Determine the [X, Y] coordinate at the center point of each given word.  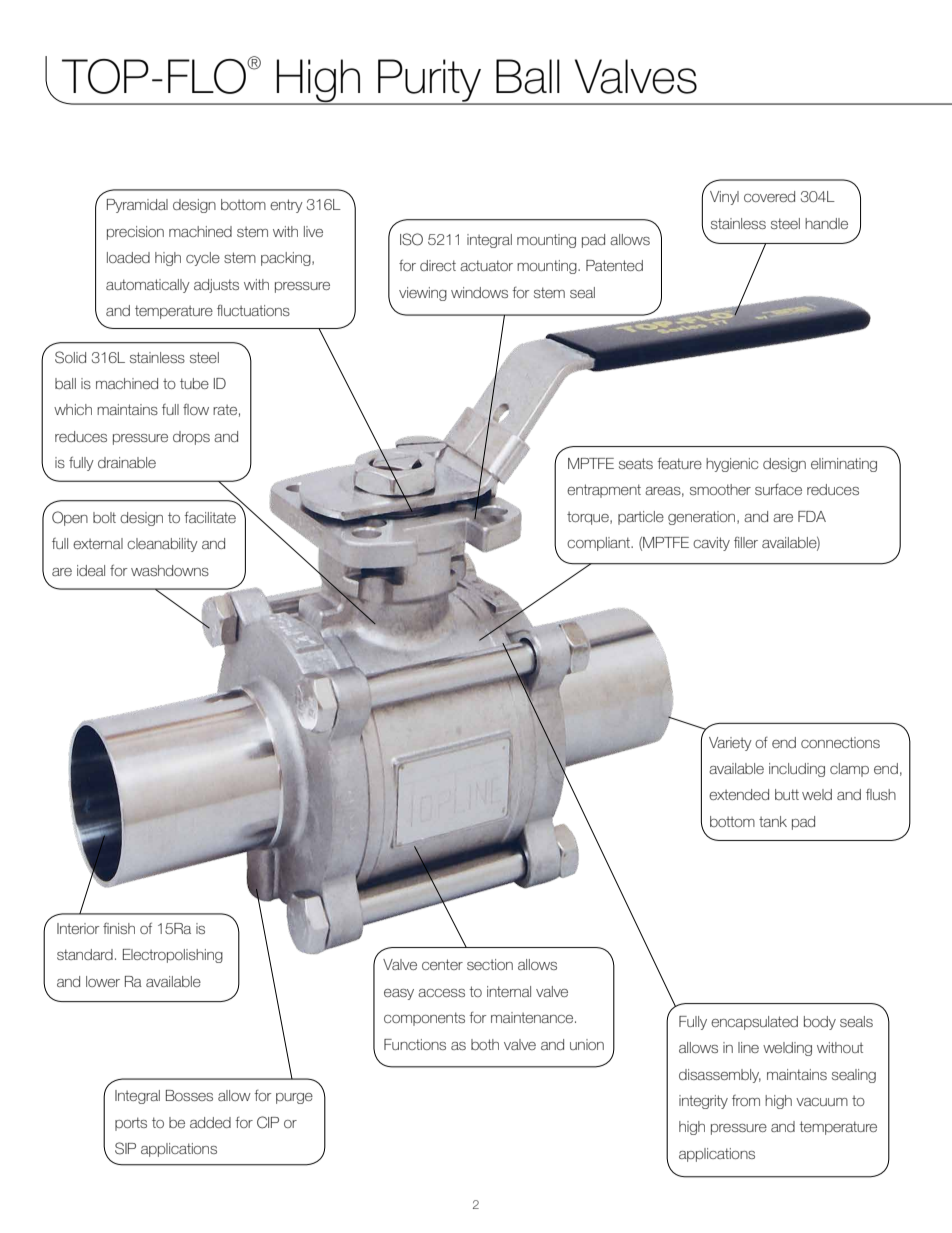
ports [131, 1124]
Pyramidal [137, 206]
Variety [730, 744]
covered [769, 196]
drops [191, 438]
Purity [430, 81]
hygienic [732, 465]
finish [119, 928]
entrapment [604, 491]
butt [787, 794]
